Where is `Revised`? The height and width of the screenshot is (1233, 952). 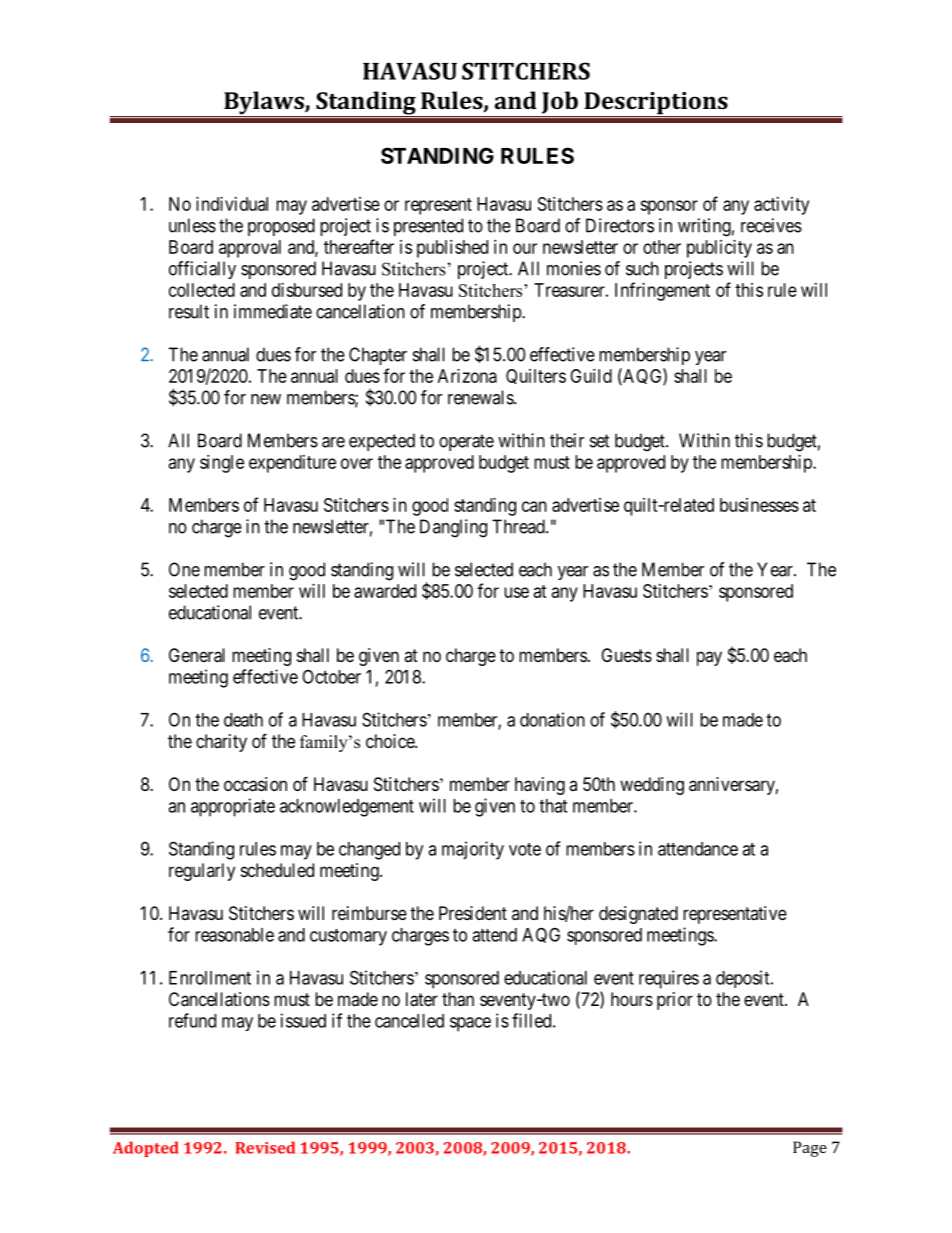
Revised is located at coordinates (265, 1147).
